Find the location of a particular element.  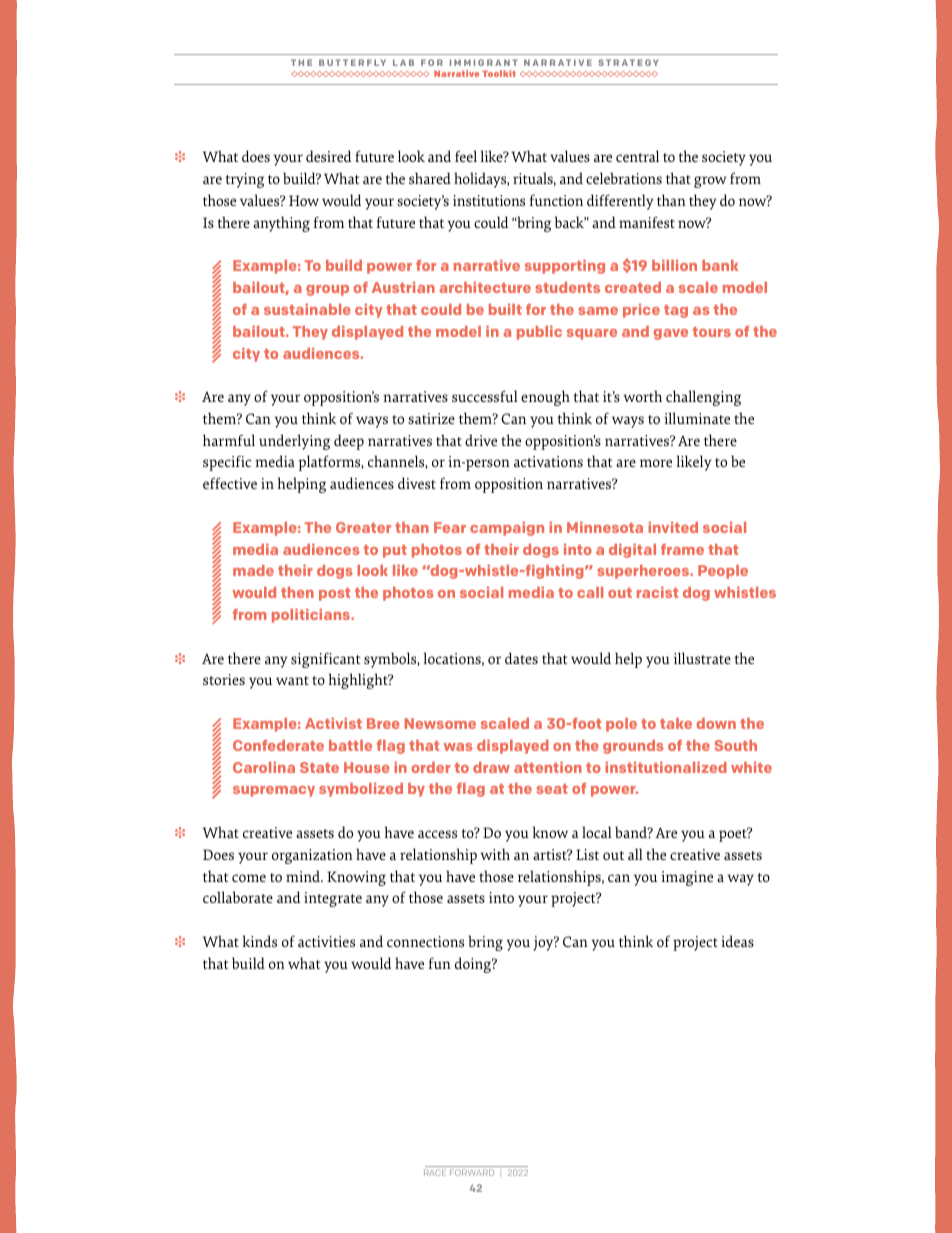

supremacy is located at coordinates (274, 791).
